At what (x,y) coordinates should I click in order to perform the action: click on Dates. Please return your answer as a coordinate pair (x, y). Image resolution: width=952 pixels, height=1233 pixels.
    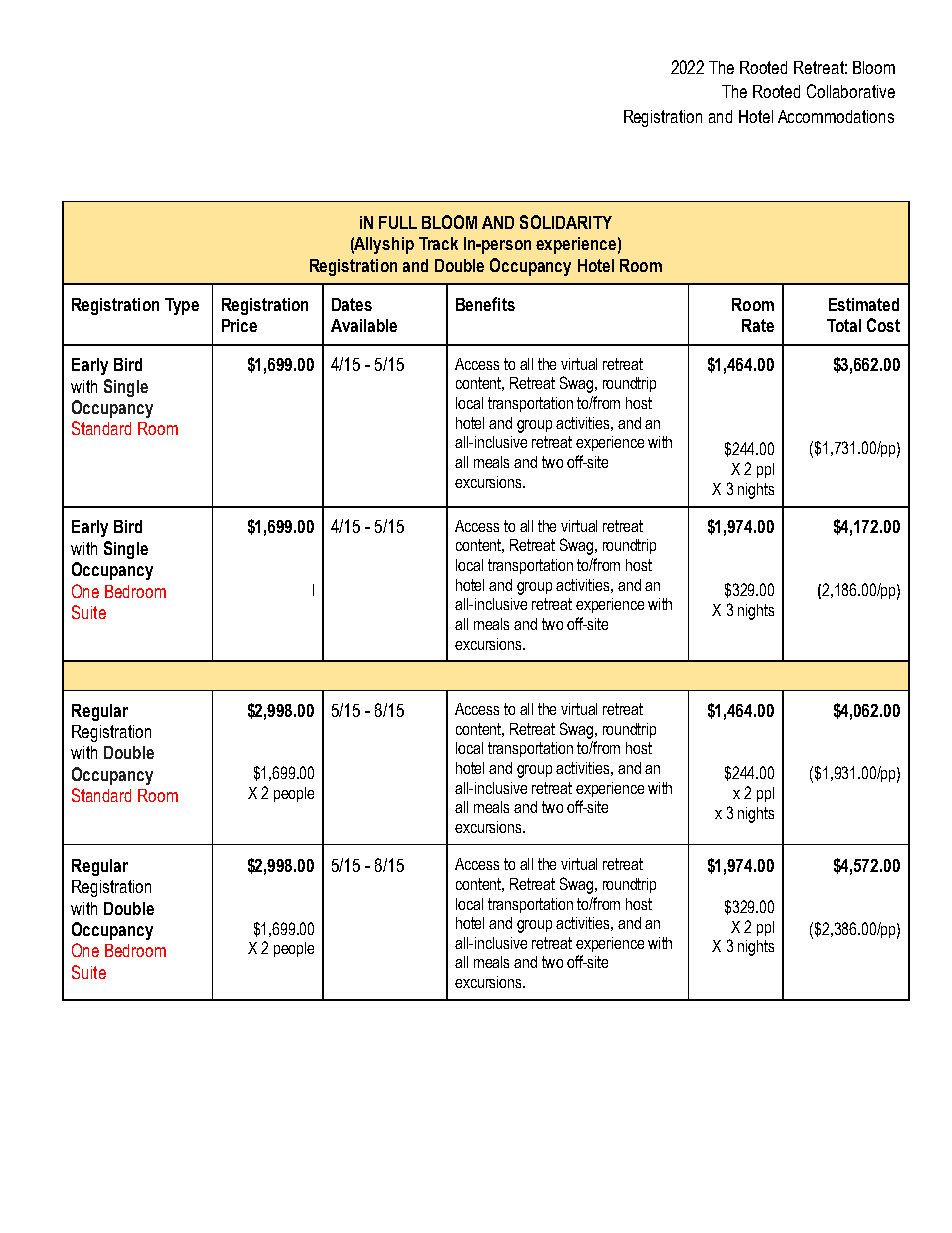
    Looking at the image, I should click on (352, 304).
